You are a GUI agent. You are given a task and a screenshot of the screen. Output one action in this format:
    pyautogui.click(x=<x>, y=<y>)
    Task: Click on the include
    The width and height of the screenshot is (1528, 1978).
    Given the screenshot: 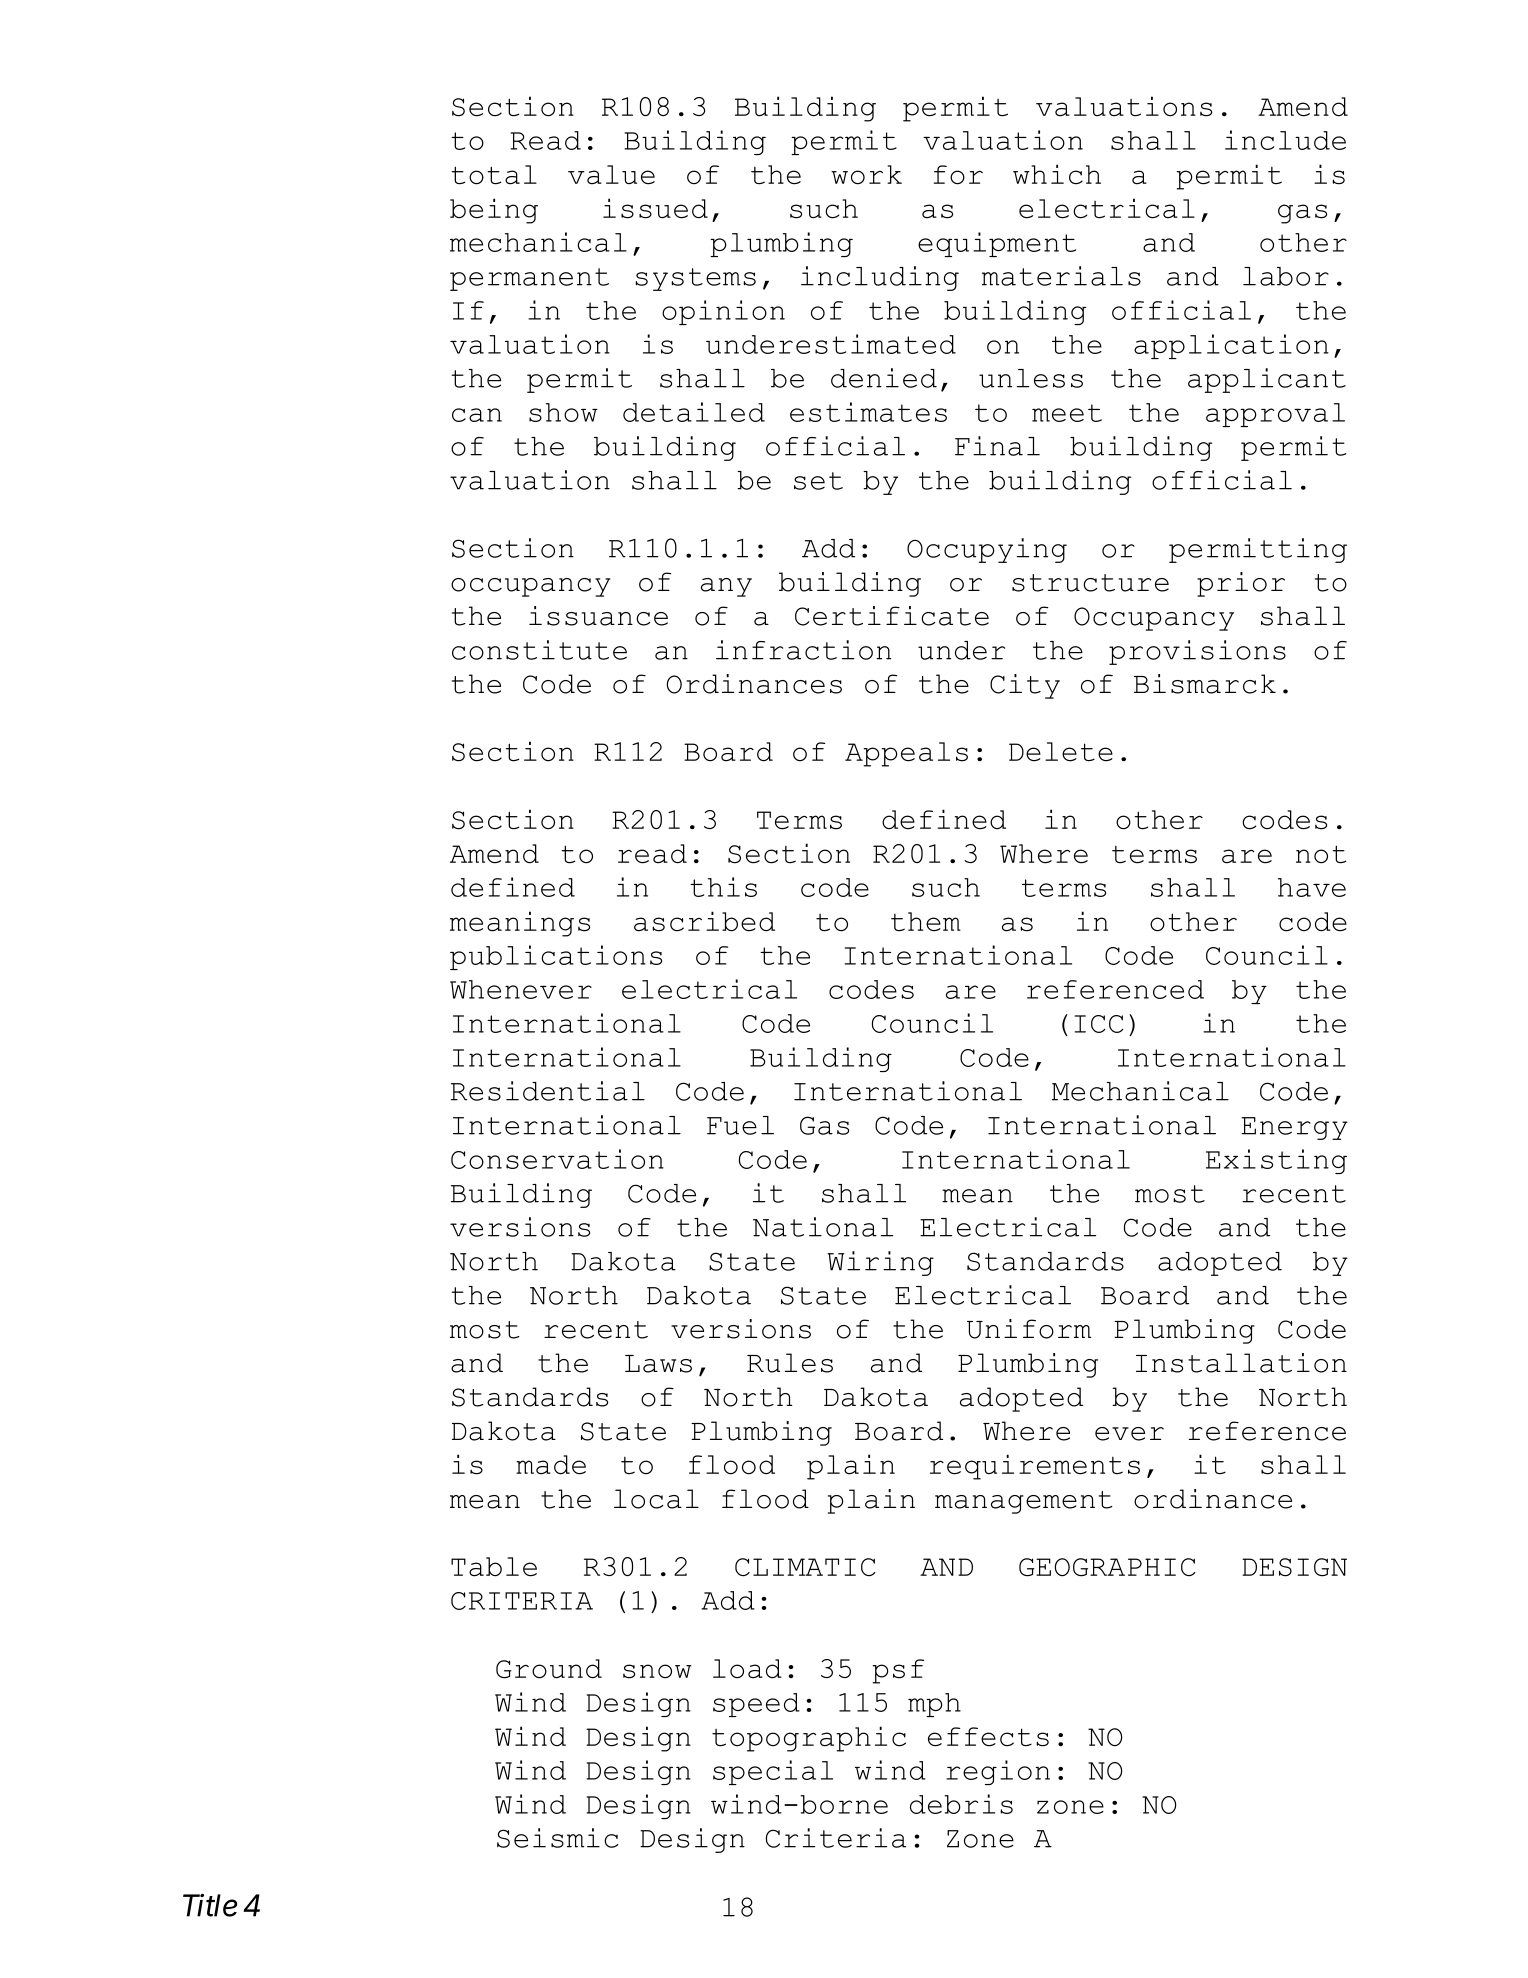 What is the action you would take?
    pyautogui.click(x=1285, y=140)
